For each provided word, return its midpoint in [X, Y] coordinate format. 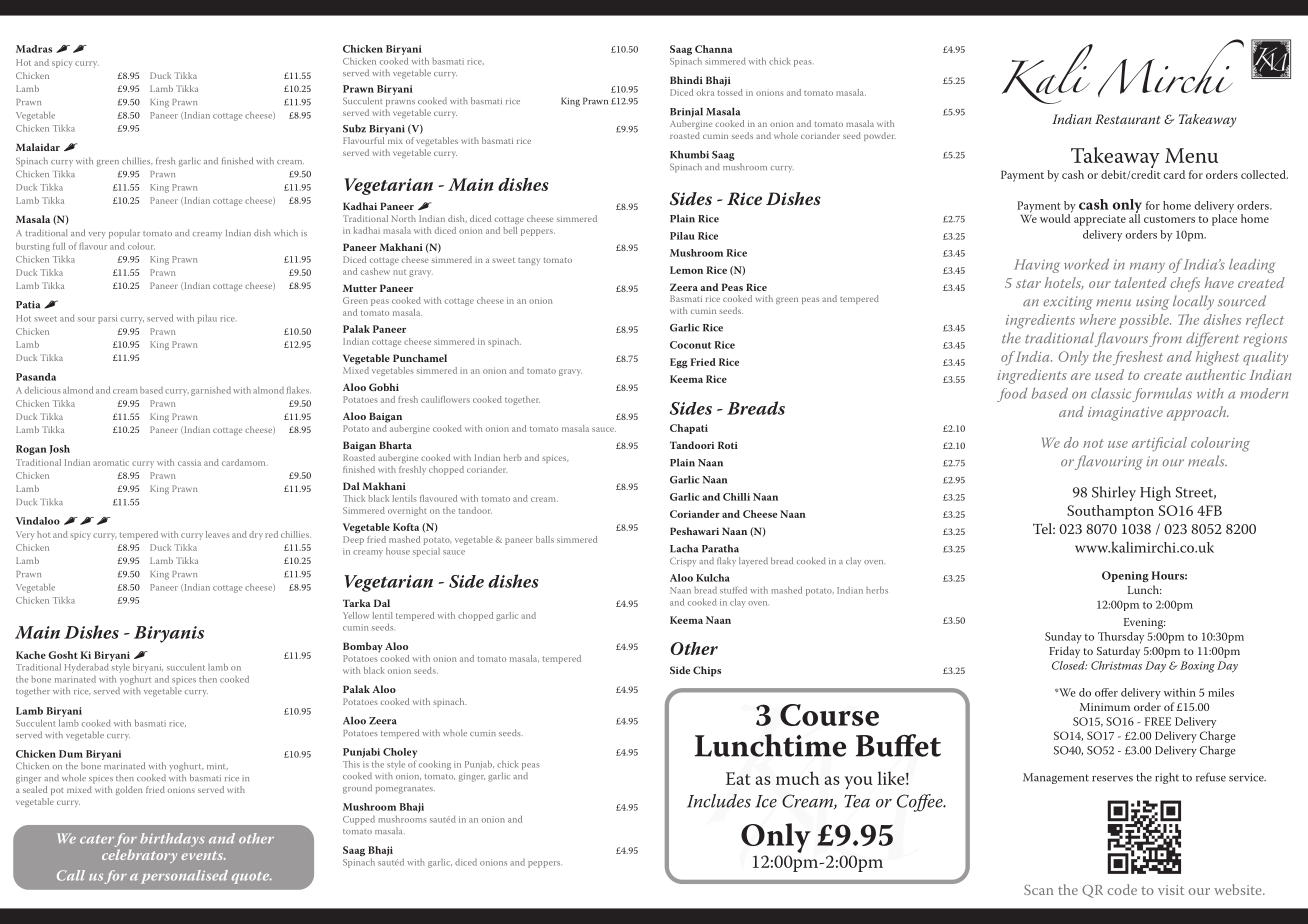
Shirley [1114, 493]
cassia [189, 462]
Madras [34, 49]
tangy [529, 261]
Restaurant [1127, 119]
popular [124, 234]
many [1147, 267]
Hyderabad [87, 668]
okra [705, 92]
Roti [728, 445]
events [203, 855]
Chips [707, 671]
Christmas [1116, 665]
